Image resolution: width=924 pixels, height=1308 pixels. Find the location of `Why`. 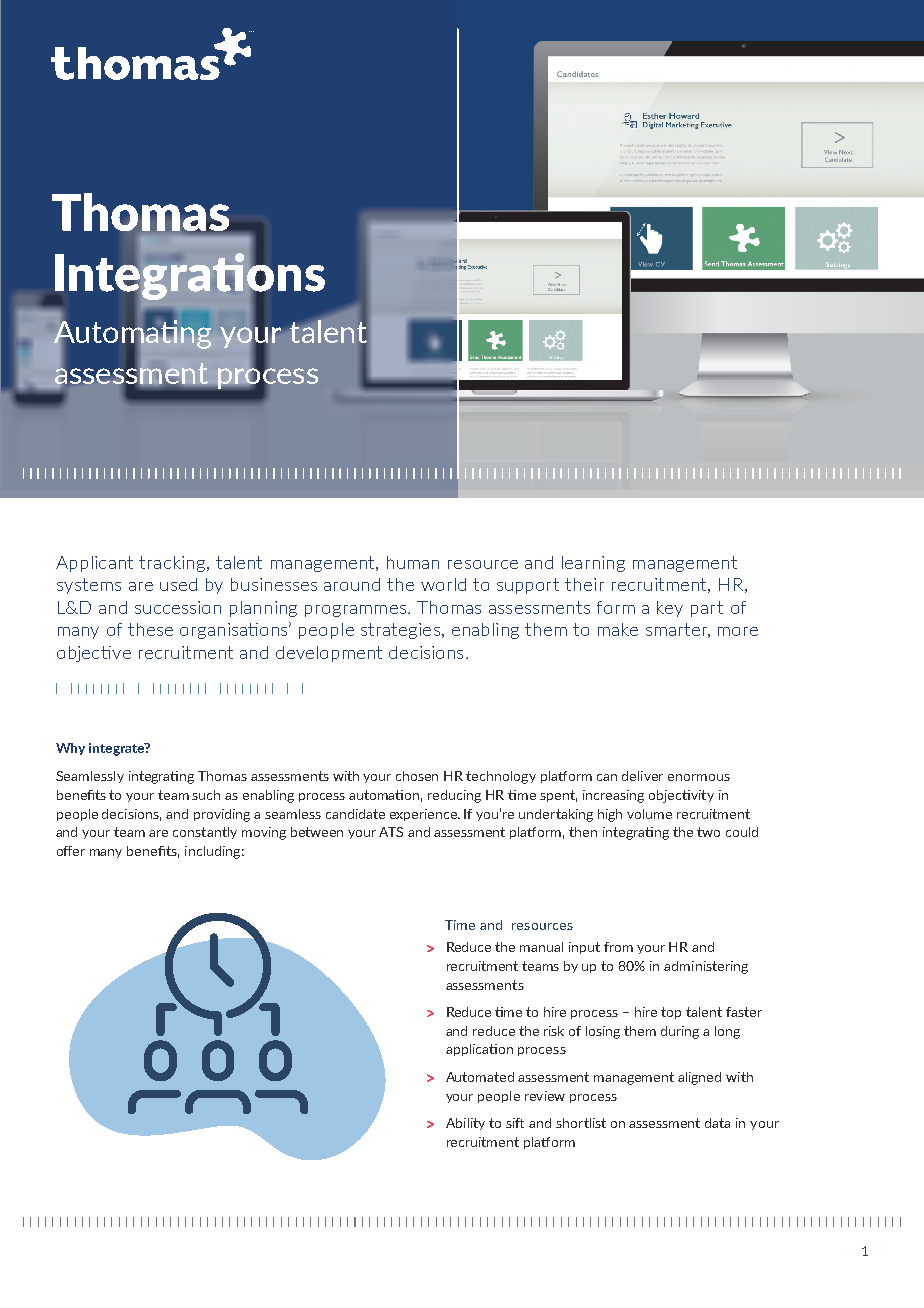

Why is located at coordinates (70, 749).
